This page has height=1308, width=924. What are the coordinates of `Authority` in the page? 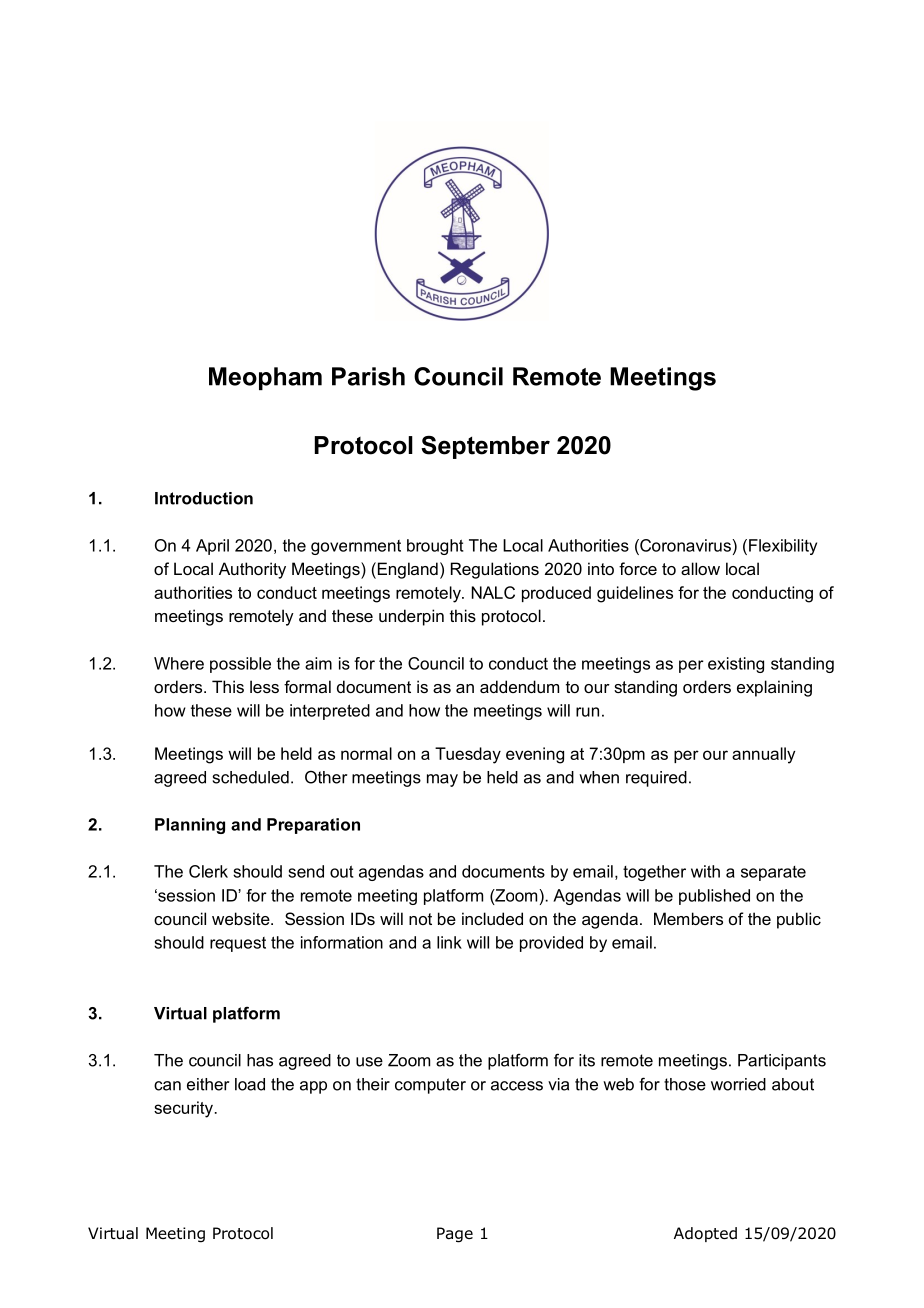 It's located at (252, 570).
